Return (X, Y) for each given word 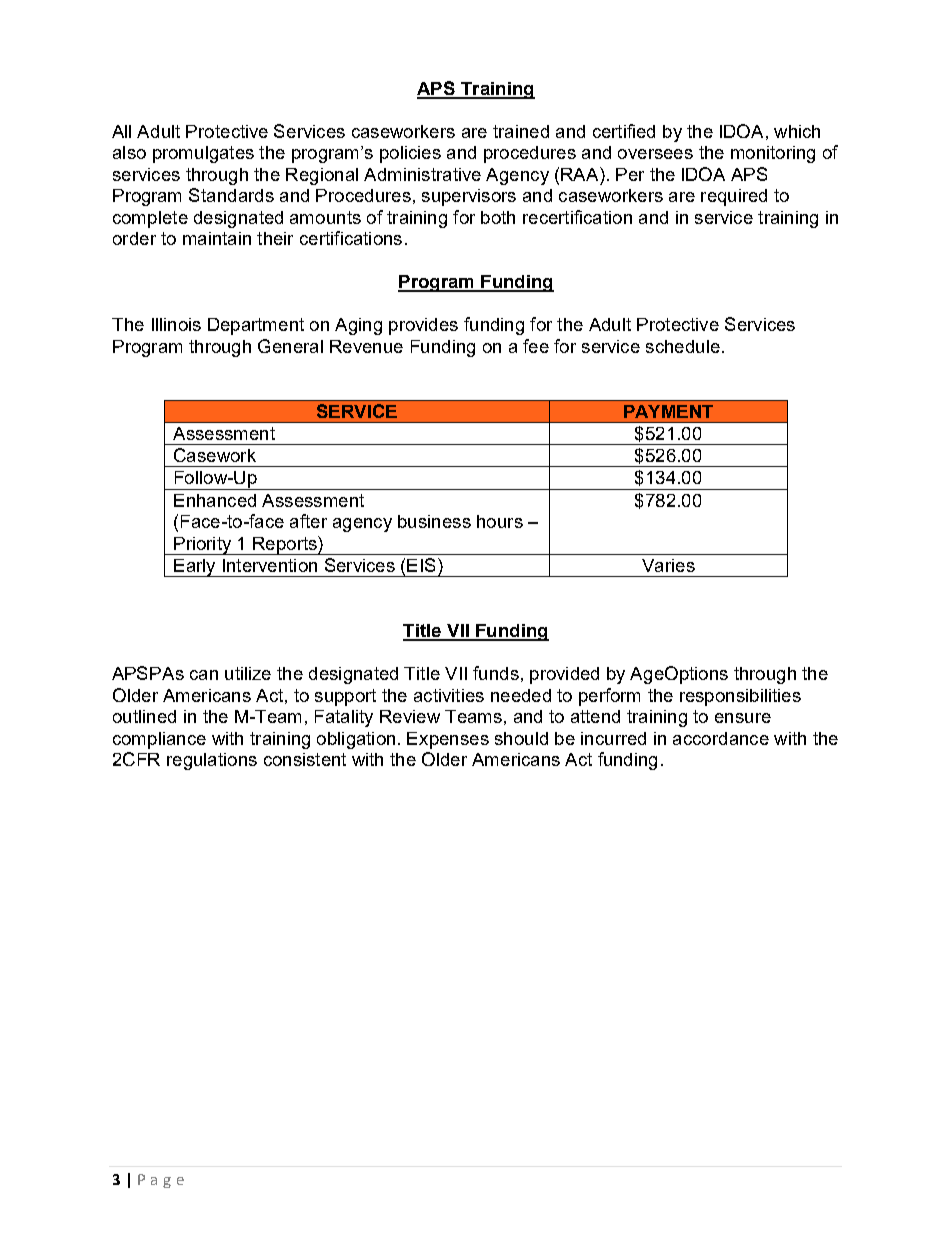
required (734, 197)
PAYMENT (668, 411)
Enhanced (215, 500)
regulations (212, 761)
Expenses (448, 740)
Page (161, 1181)
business (434, 521)
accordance (721, 738)
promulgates (203, 154)
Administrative (422, 174)
